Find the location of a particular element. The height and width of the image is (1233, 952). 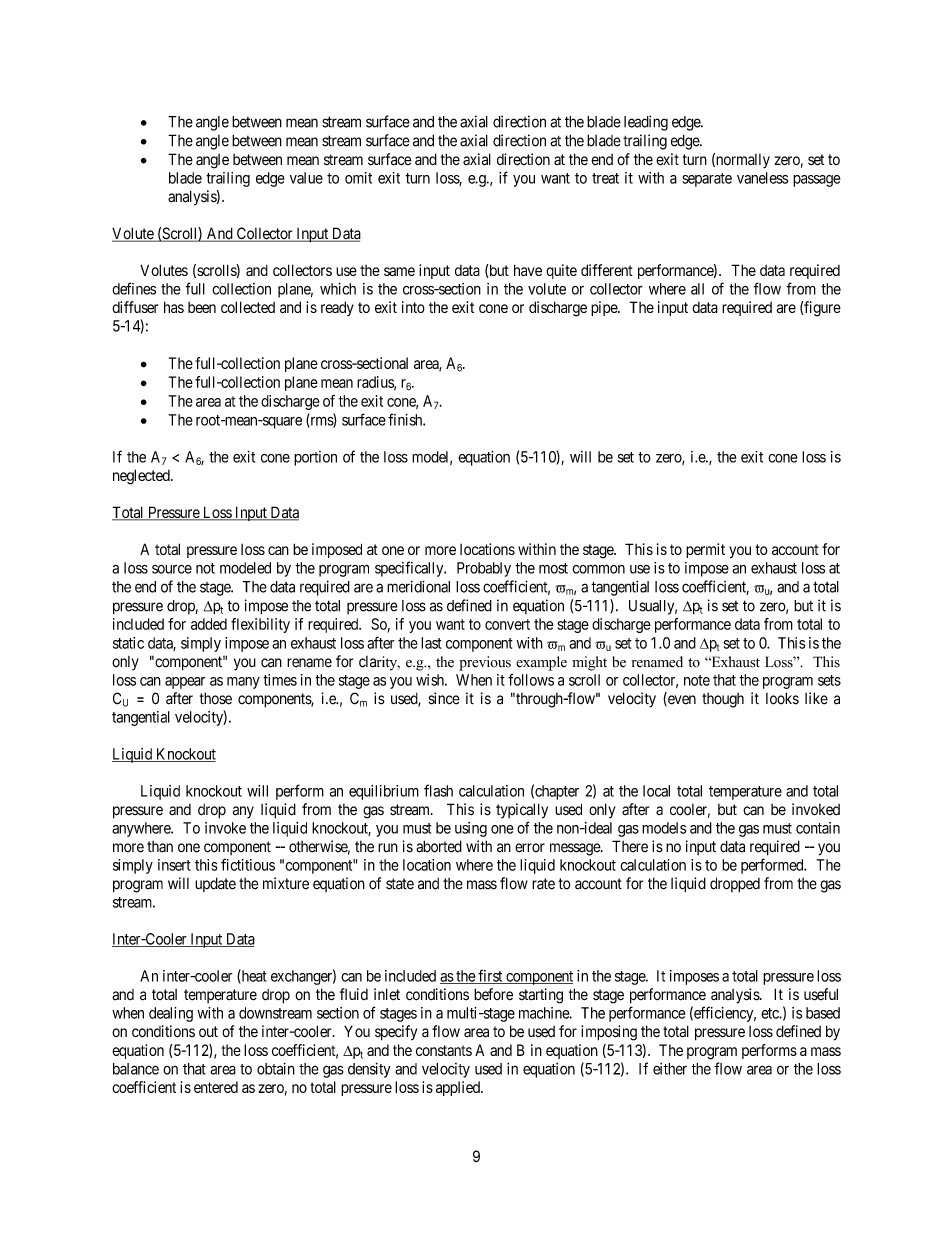

been is located at coordinates (202, 307).
